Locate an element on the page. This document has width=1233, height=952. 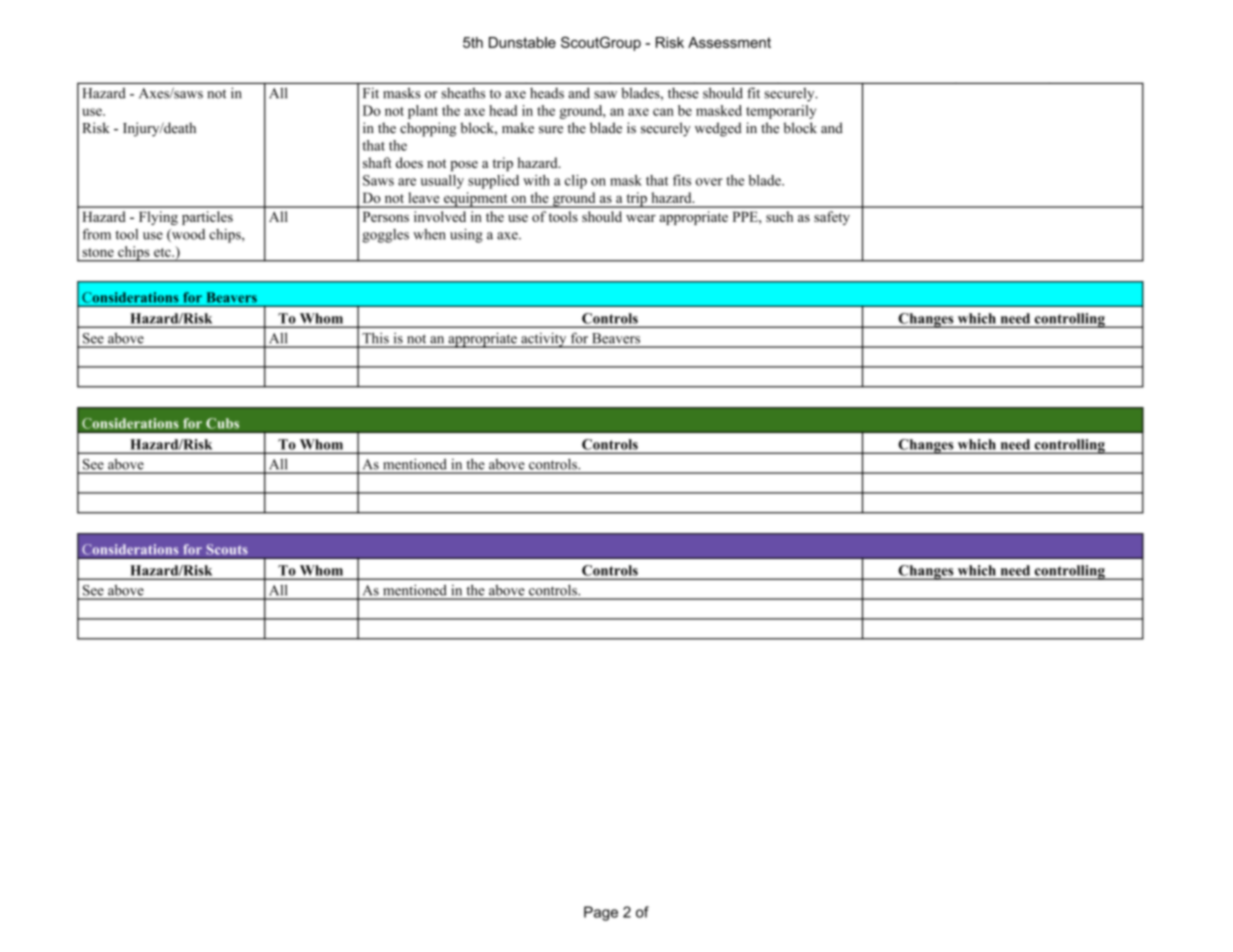
when is located at coordinates (429, 234).
